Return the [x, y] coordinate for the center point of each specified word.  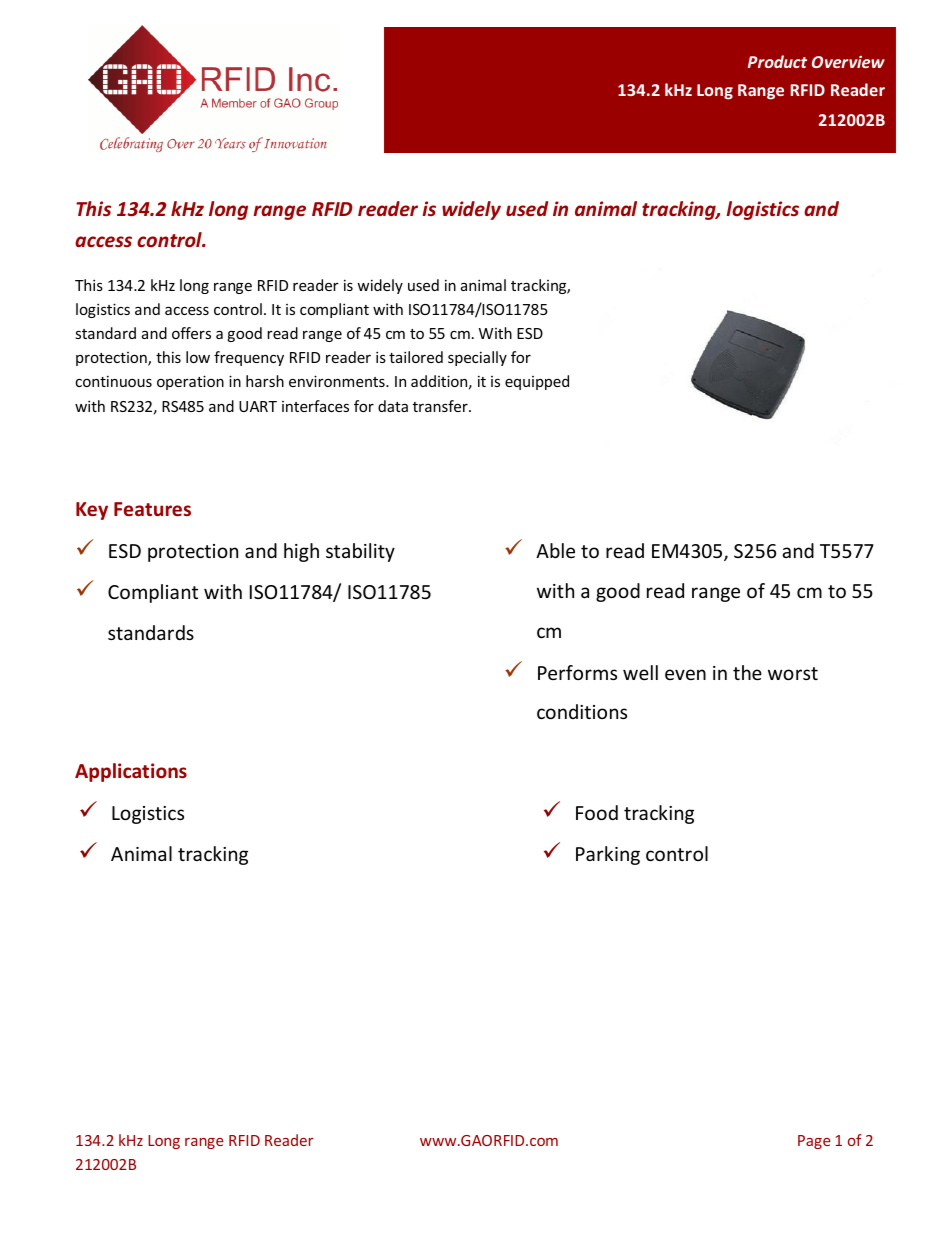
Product [777, 61]
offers [191, 333]
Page [814, 1142]
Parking [608, 855]
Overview [848, 62]
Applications [131, 772]
